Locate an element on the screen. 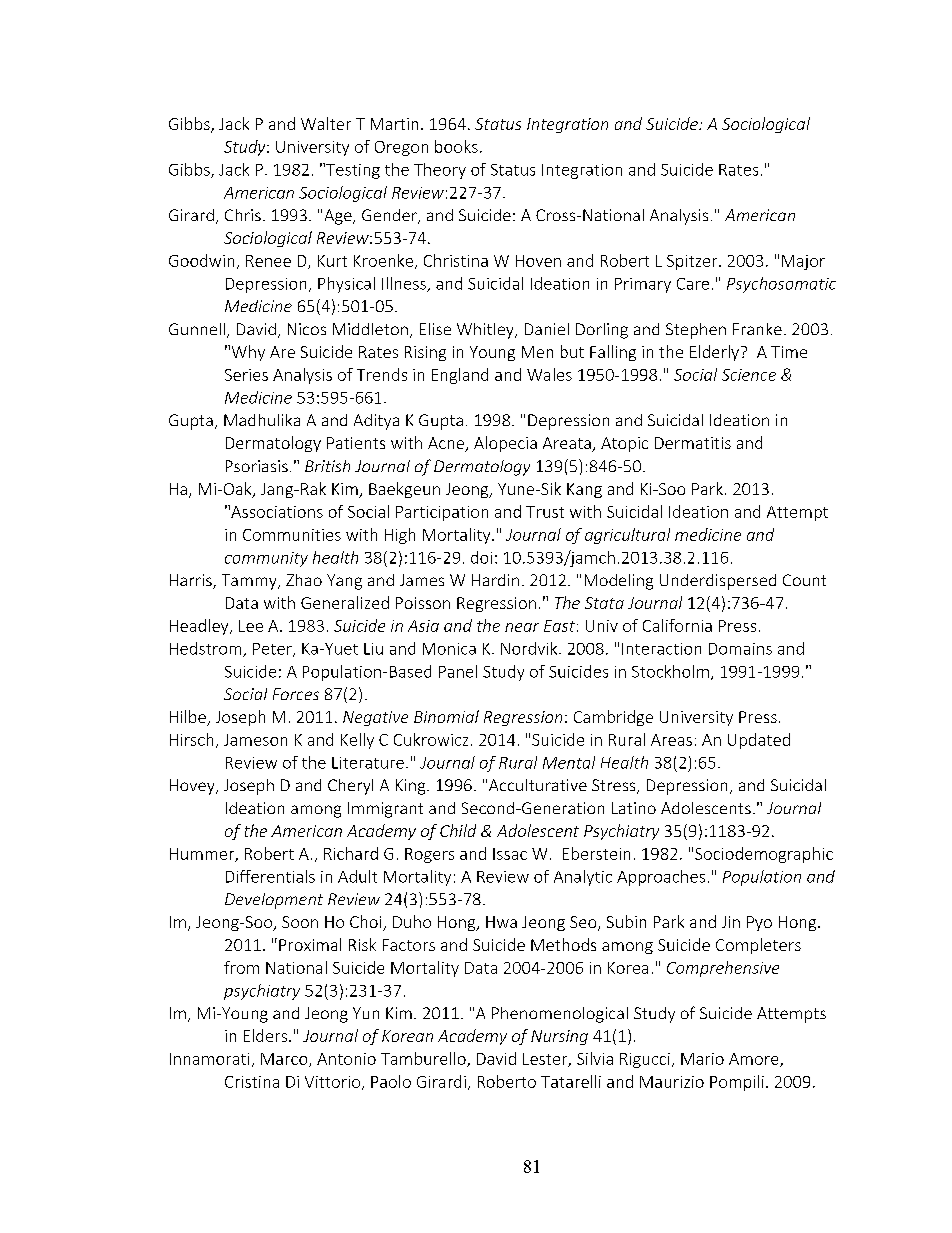 Image resolution: width=952 pixels, height=1233 pixels. Dermatitis is located at coordinates (693, 443).
